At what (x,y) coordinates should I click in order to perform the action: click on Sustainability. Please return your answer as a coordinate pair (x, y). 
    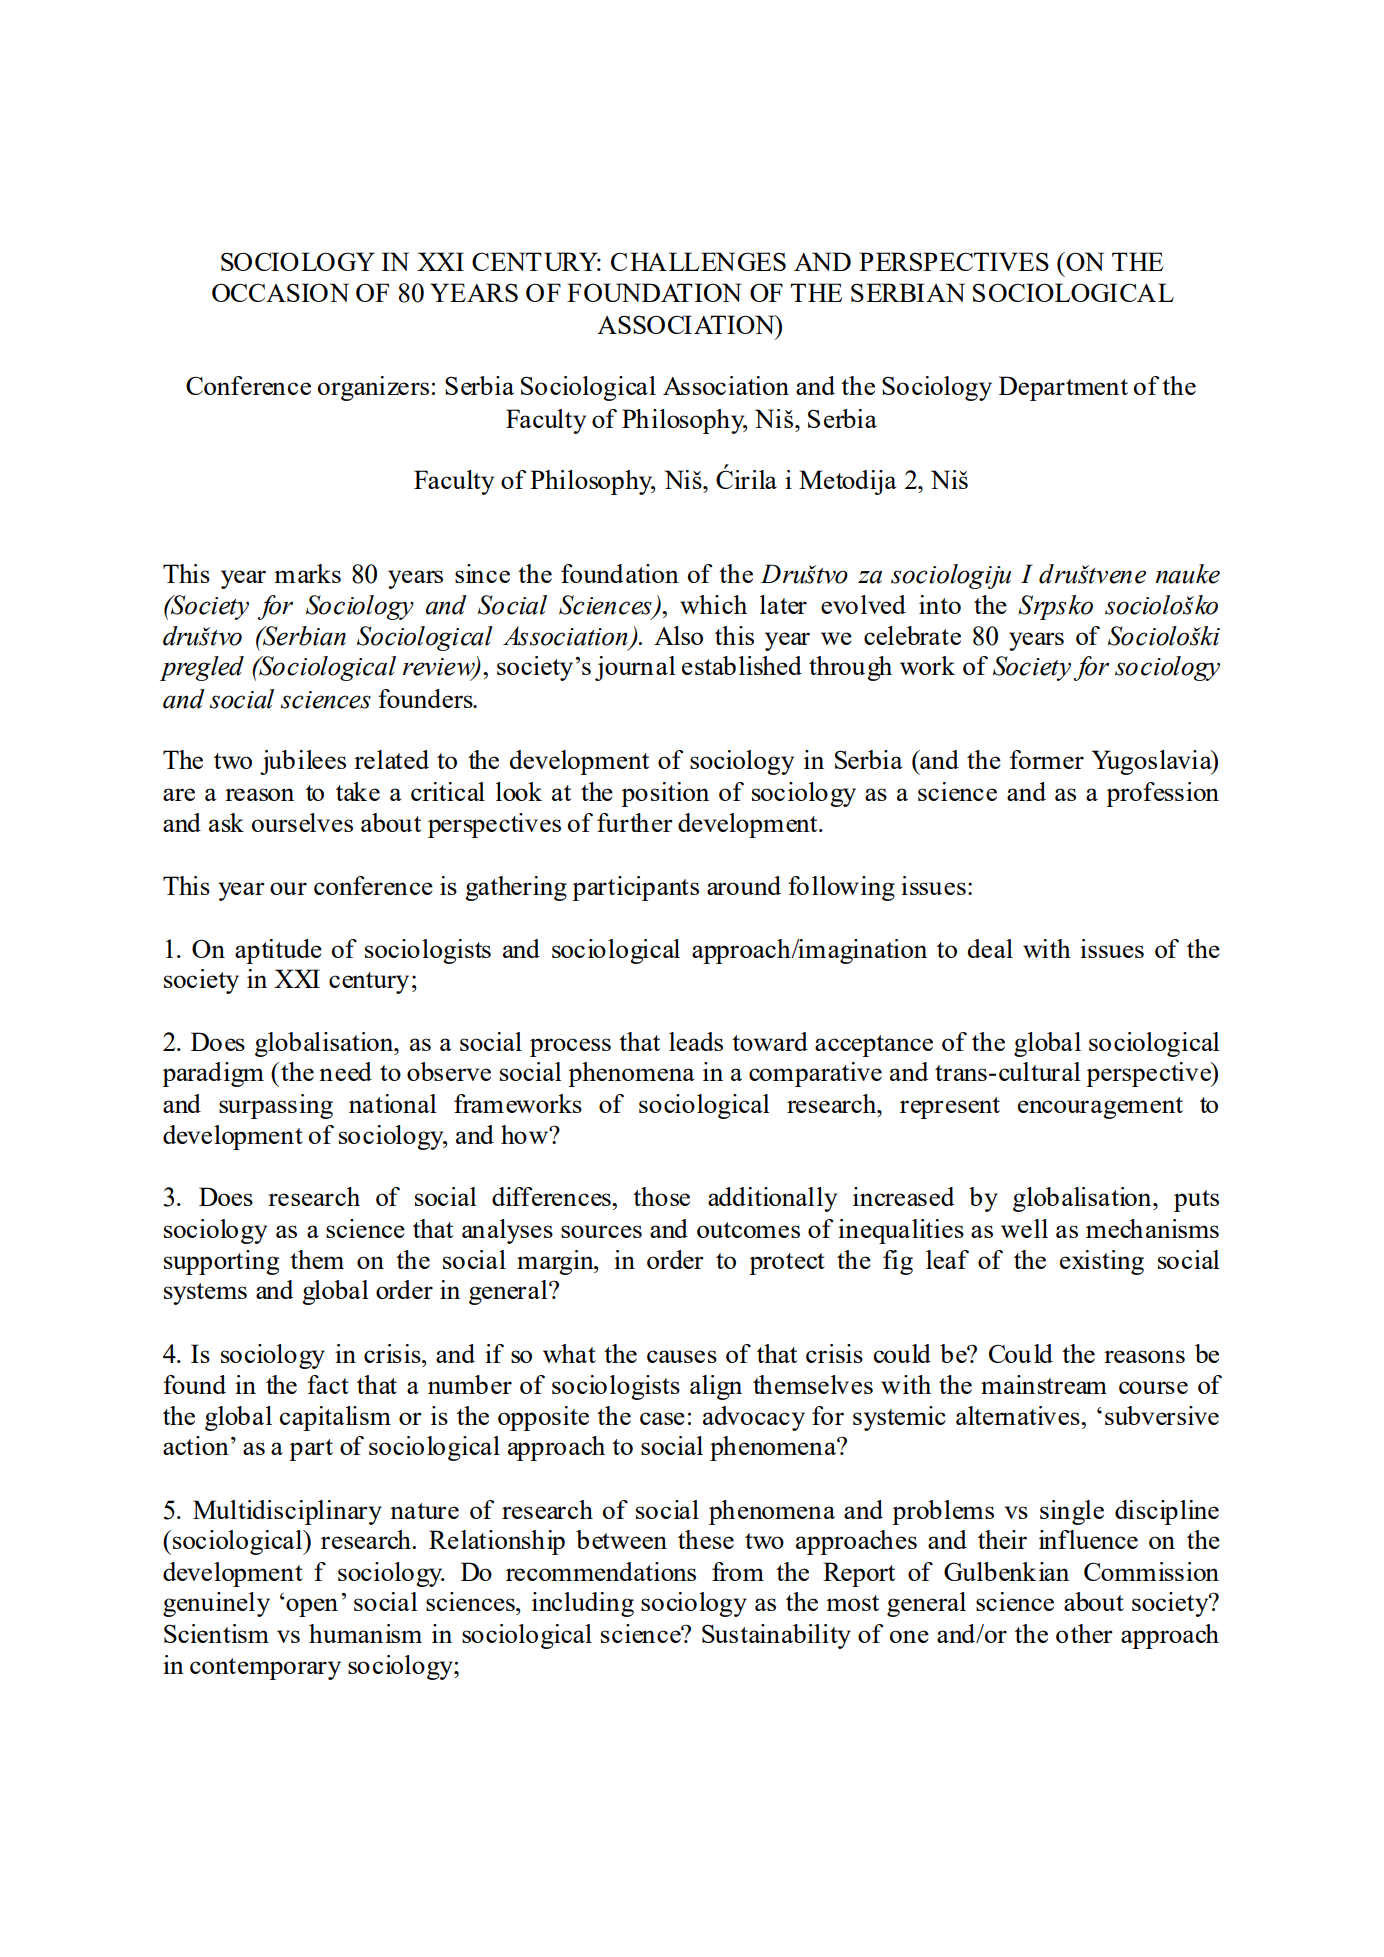
    Looking at the image, I should click on (776, 1636).
